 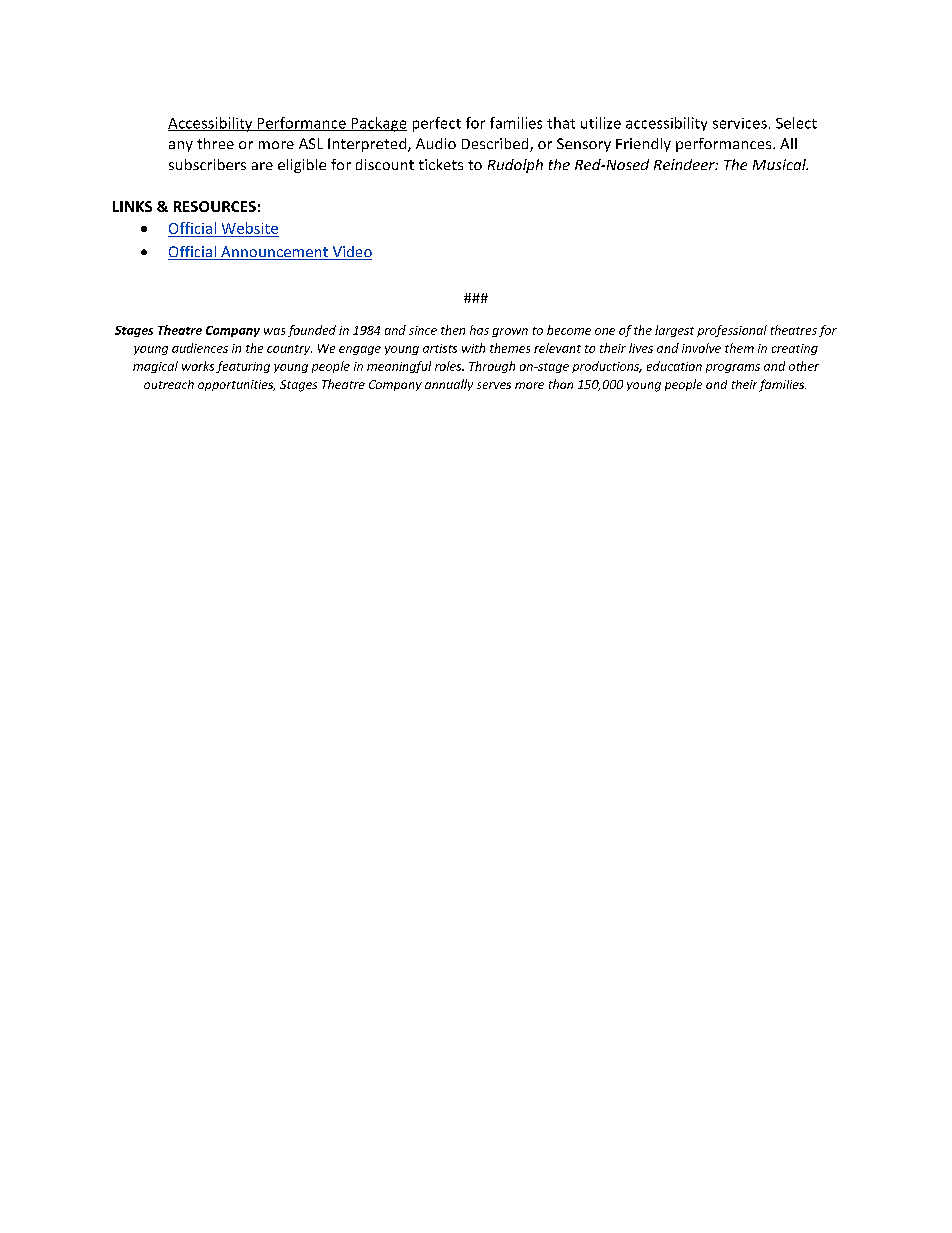 What do you see at coordinates (274, 331) in the document?
I see `was` at bounding box center [274, 331].
